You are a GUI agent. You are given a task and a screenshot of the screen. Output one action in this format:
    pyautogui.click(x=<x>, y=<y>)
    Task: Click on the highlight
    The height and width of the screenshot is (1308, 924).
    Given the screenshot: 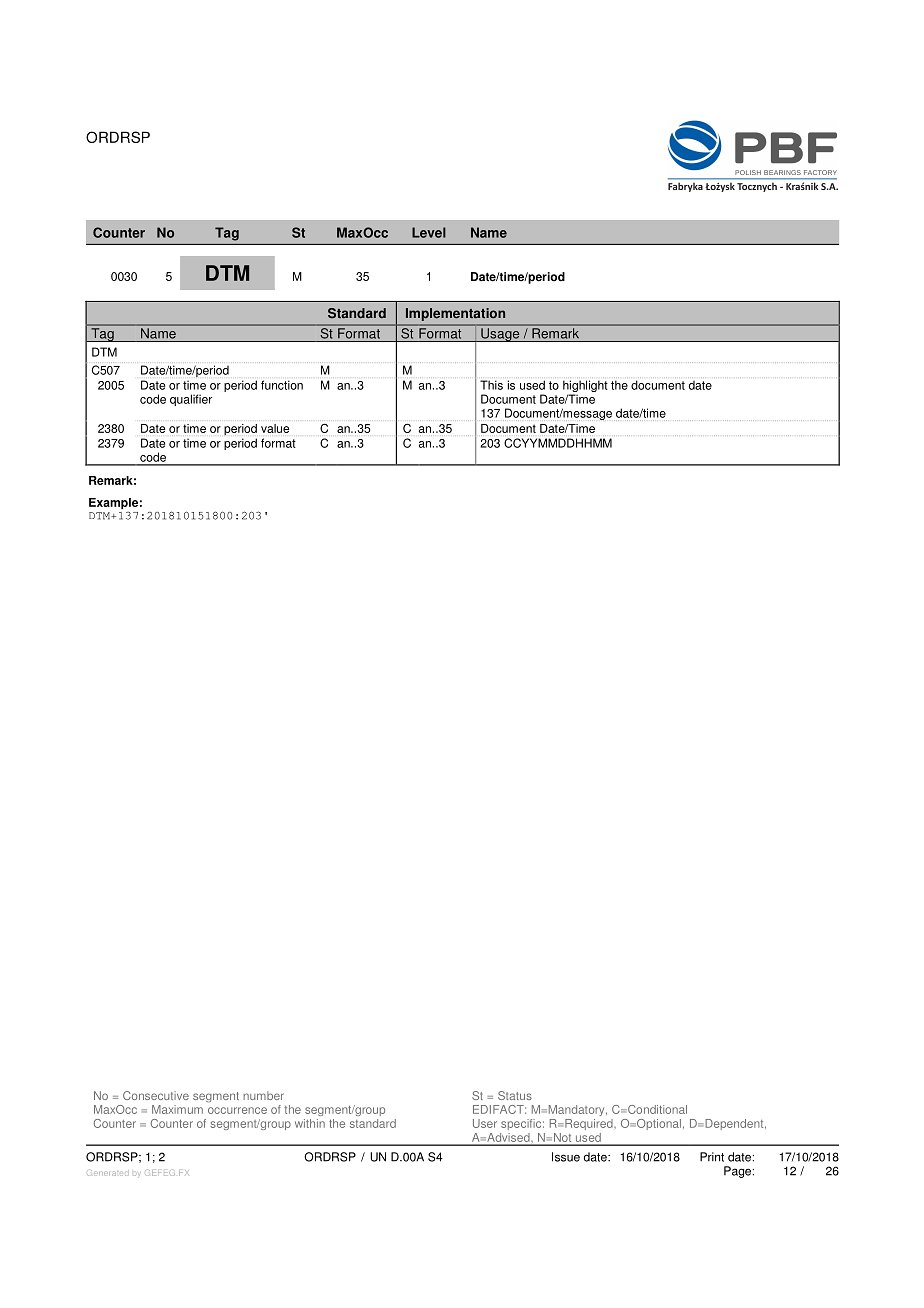 What is the action you would take?
    pyautogui.click(x=585, y=387)
